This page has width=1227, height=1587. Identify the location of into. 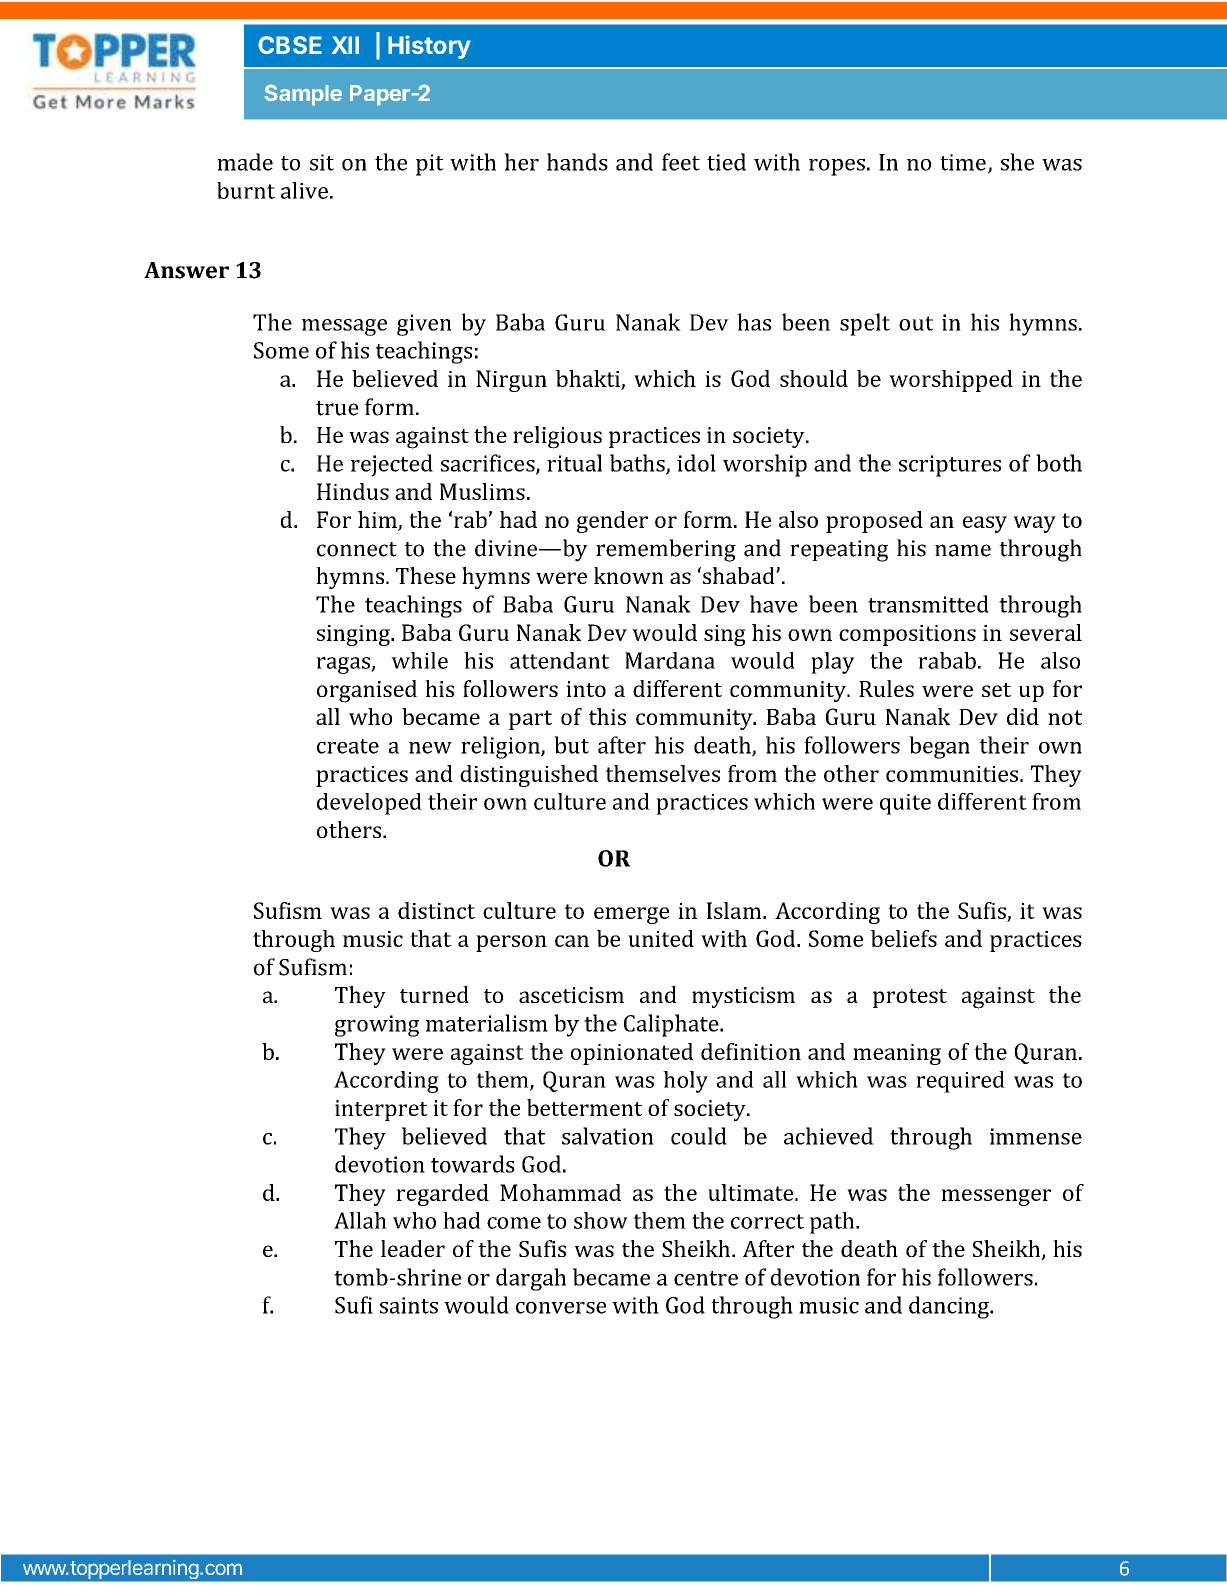
(586, 689).
